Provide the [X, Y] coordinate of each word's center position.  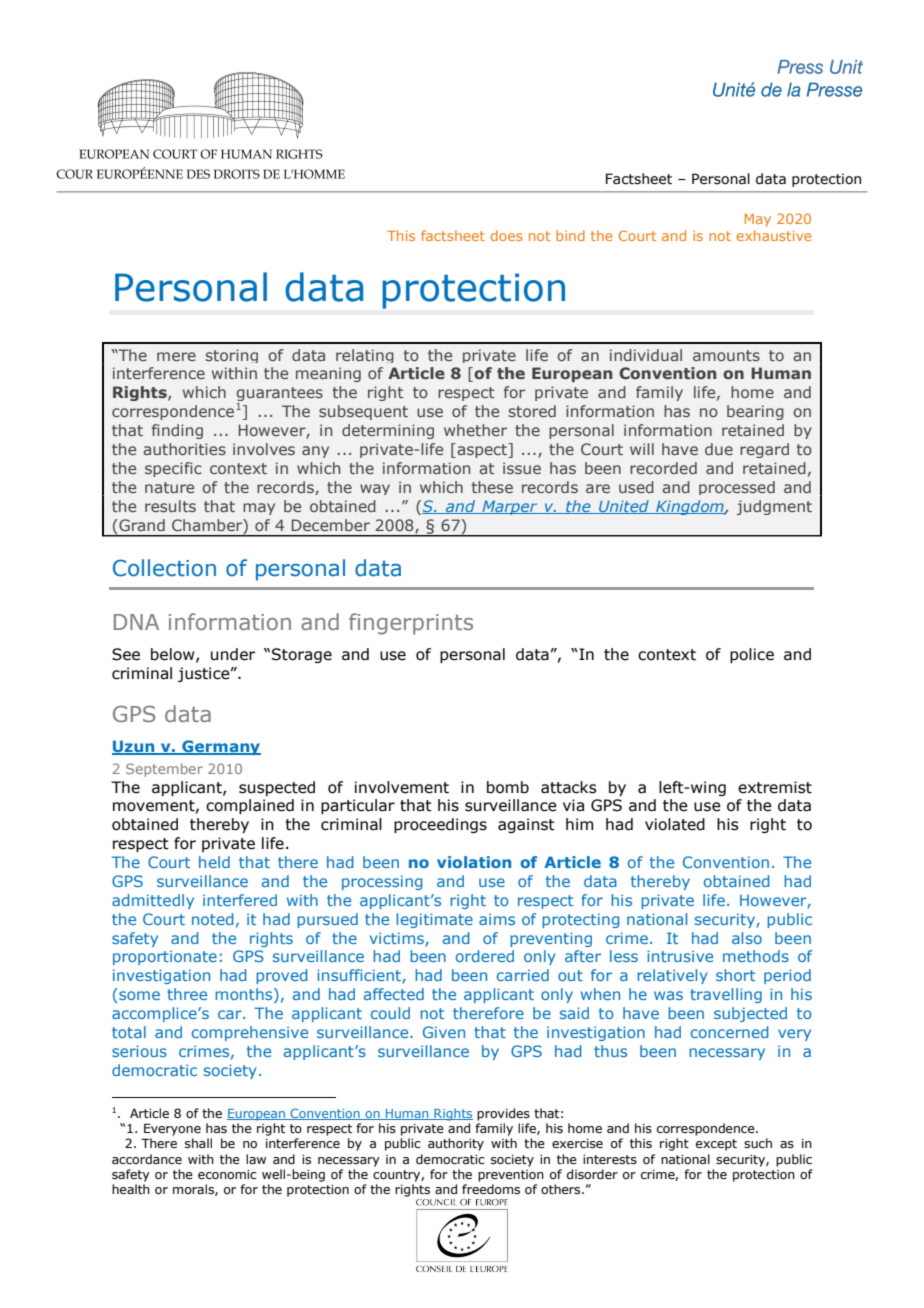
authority [456, 1144]
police [752, 655]
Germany [220, 747]
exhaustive [774, 235]
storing [232, 356]
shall [198, 1143]
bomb [508, 787]
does [507, 235]
